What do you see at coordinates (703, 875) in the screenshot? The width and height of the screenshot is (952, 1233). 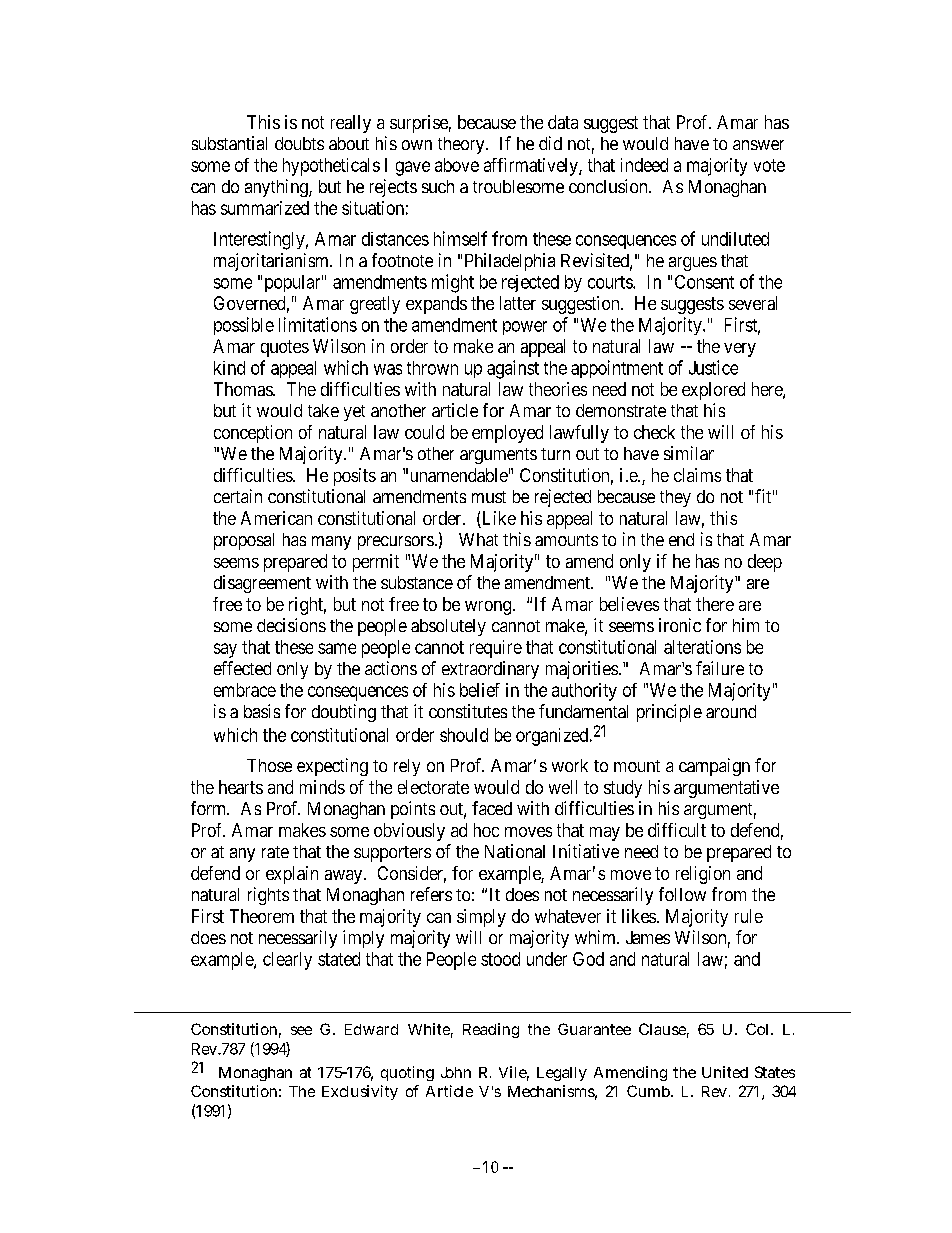 I see `religion` at bounding box center [703, 875].
